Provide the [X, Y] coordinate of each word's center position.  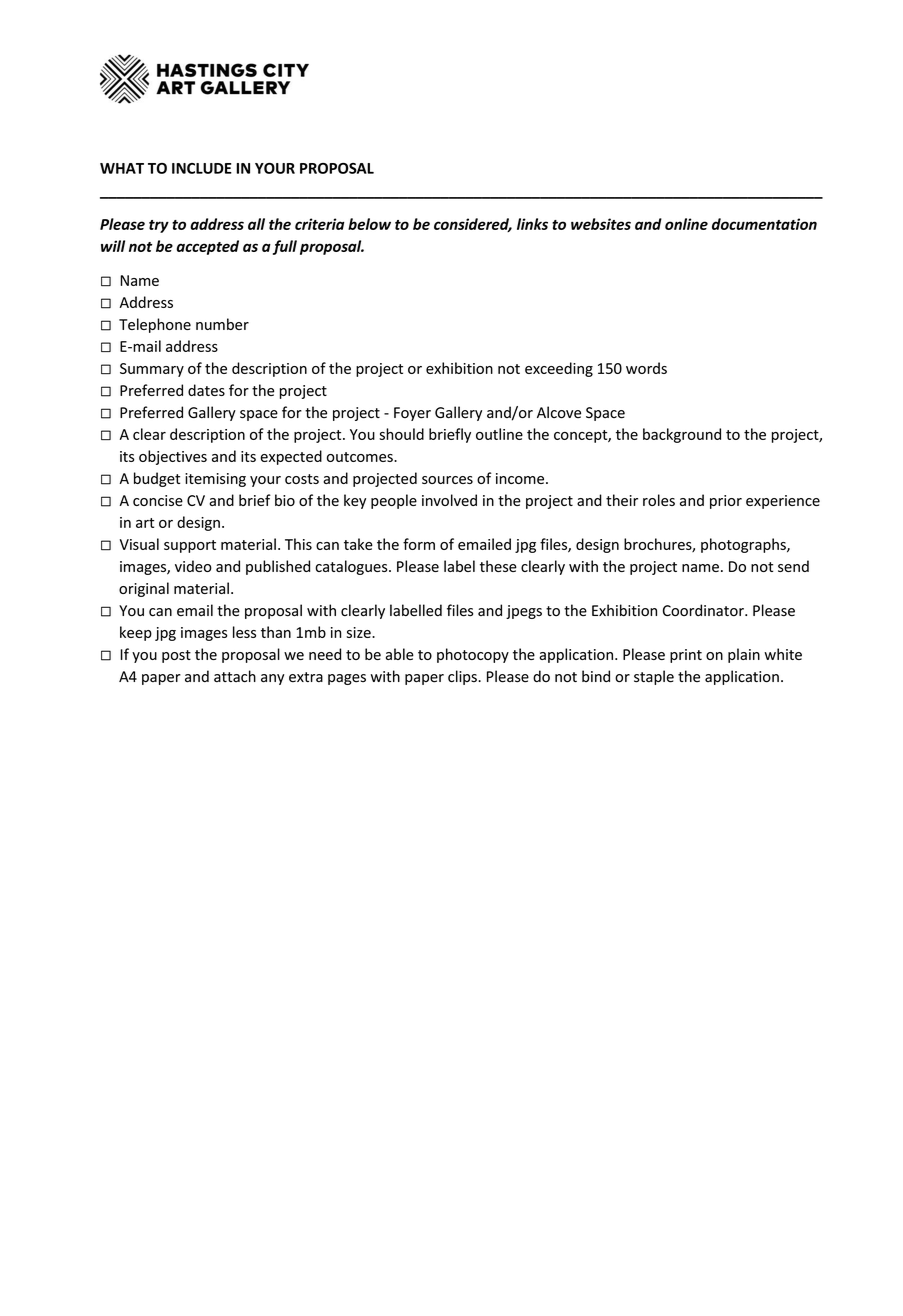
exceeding [559, 369]
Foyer [412, 414]
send [793, 566]
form [419, 544]
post [176, 656]
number [222, 324]
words [646, 368]
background [682, 435]
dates [206, 390]
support [190, 546]
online [686, 224]
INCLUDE [202, 168]
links [532, 224]
